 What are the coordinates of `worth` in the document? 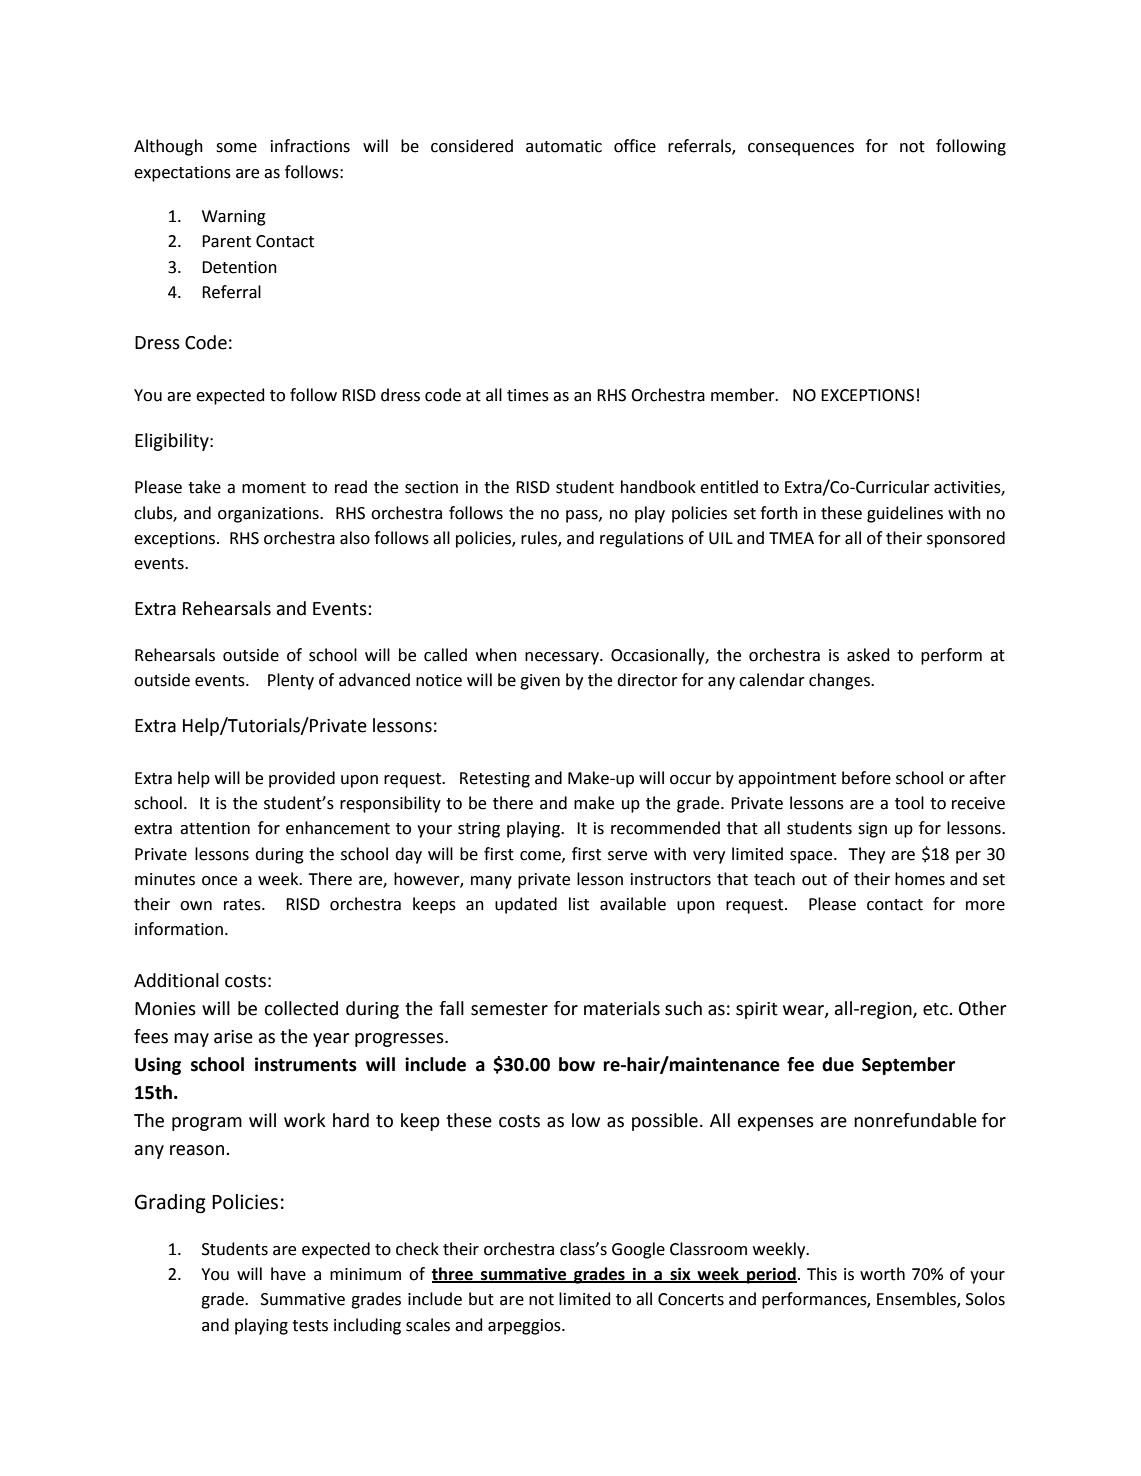 It's located at (882, 1274).
